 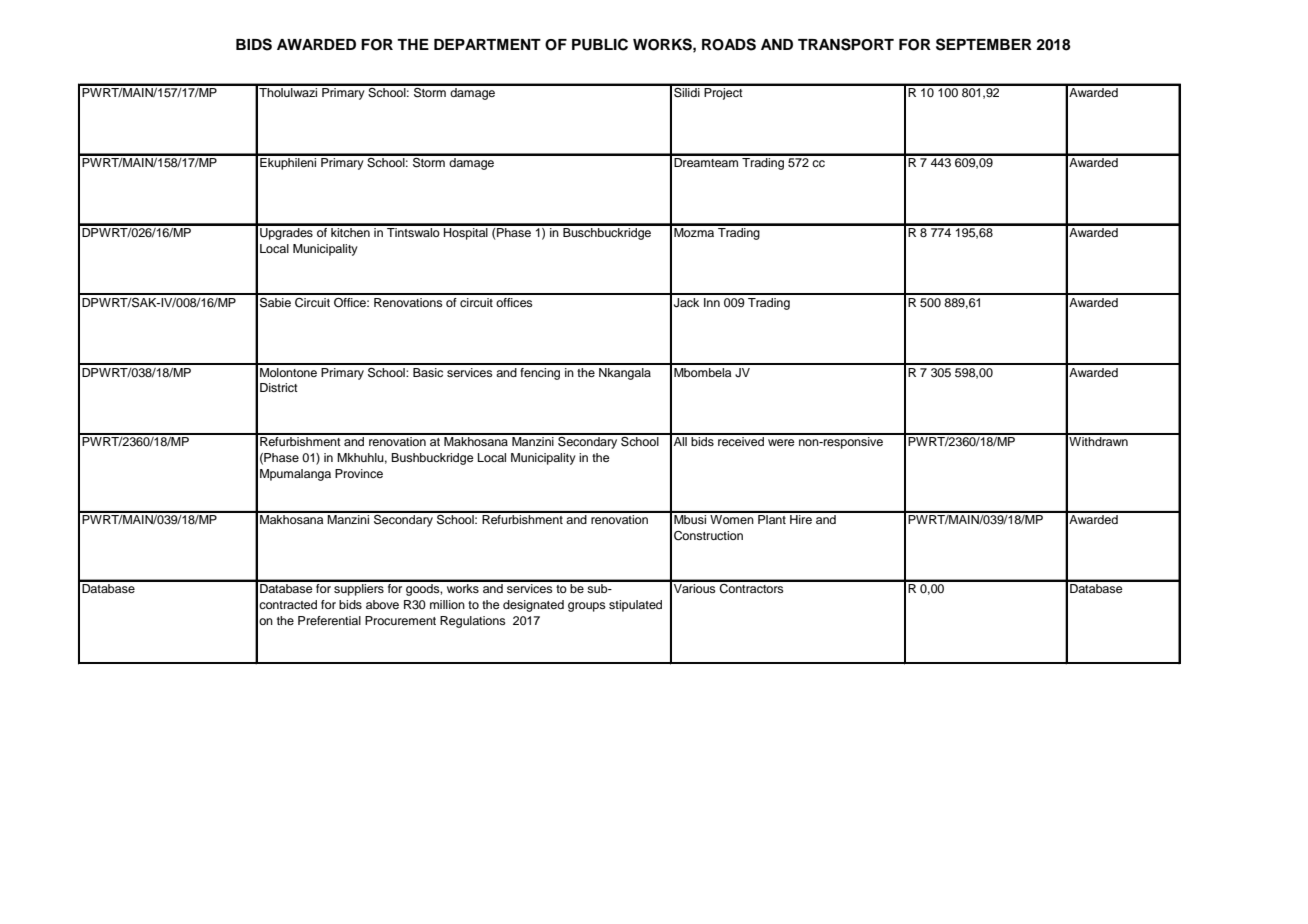 What do you see at coordinates (846, 44) in the screenshot?
I see `TRANSPORT` at bounding box center [846, 44].
